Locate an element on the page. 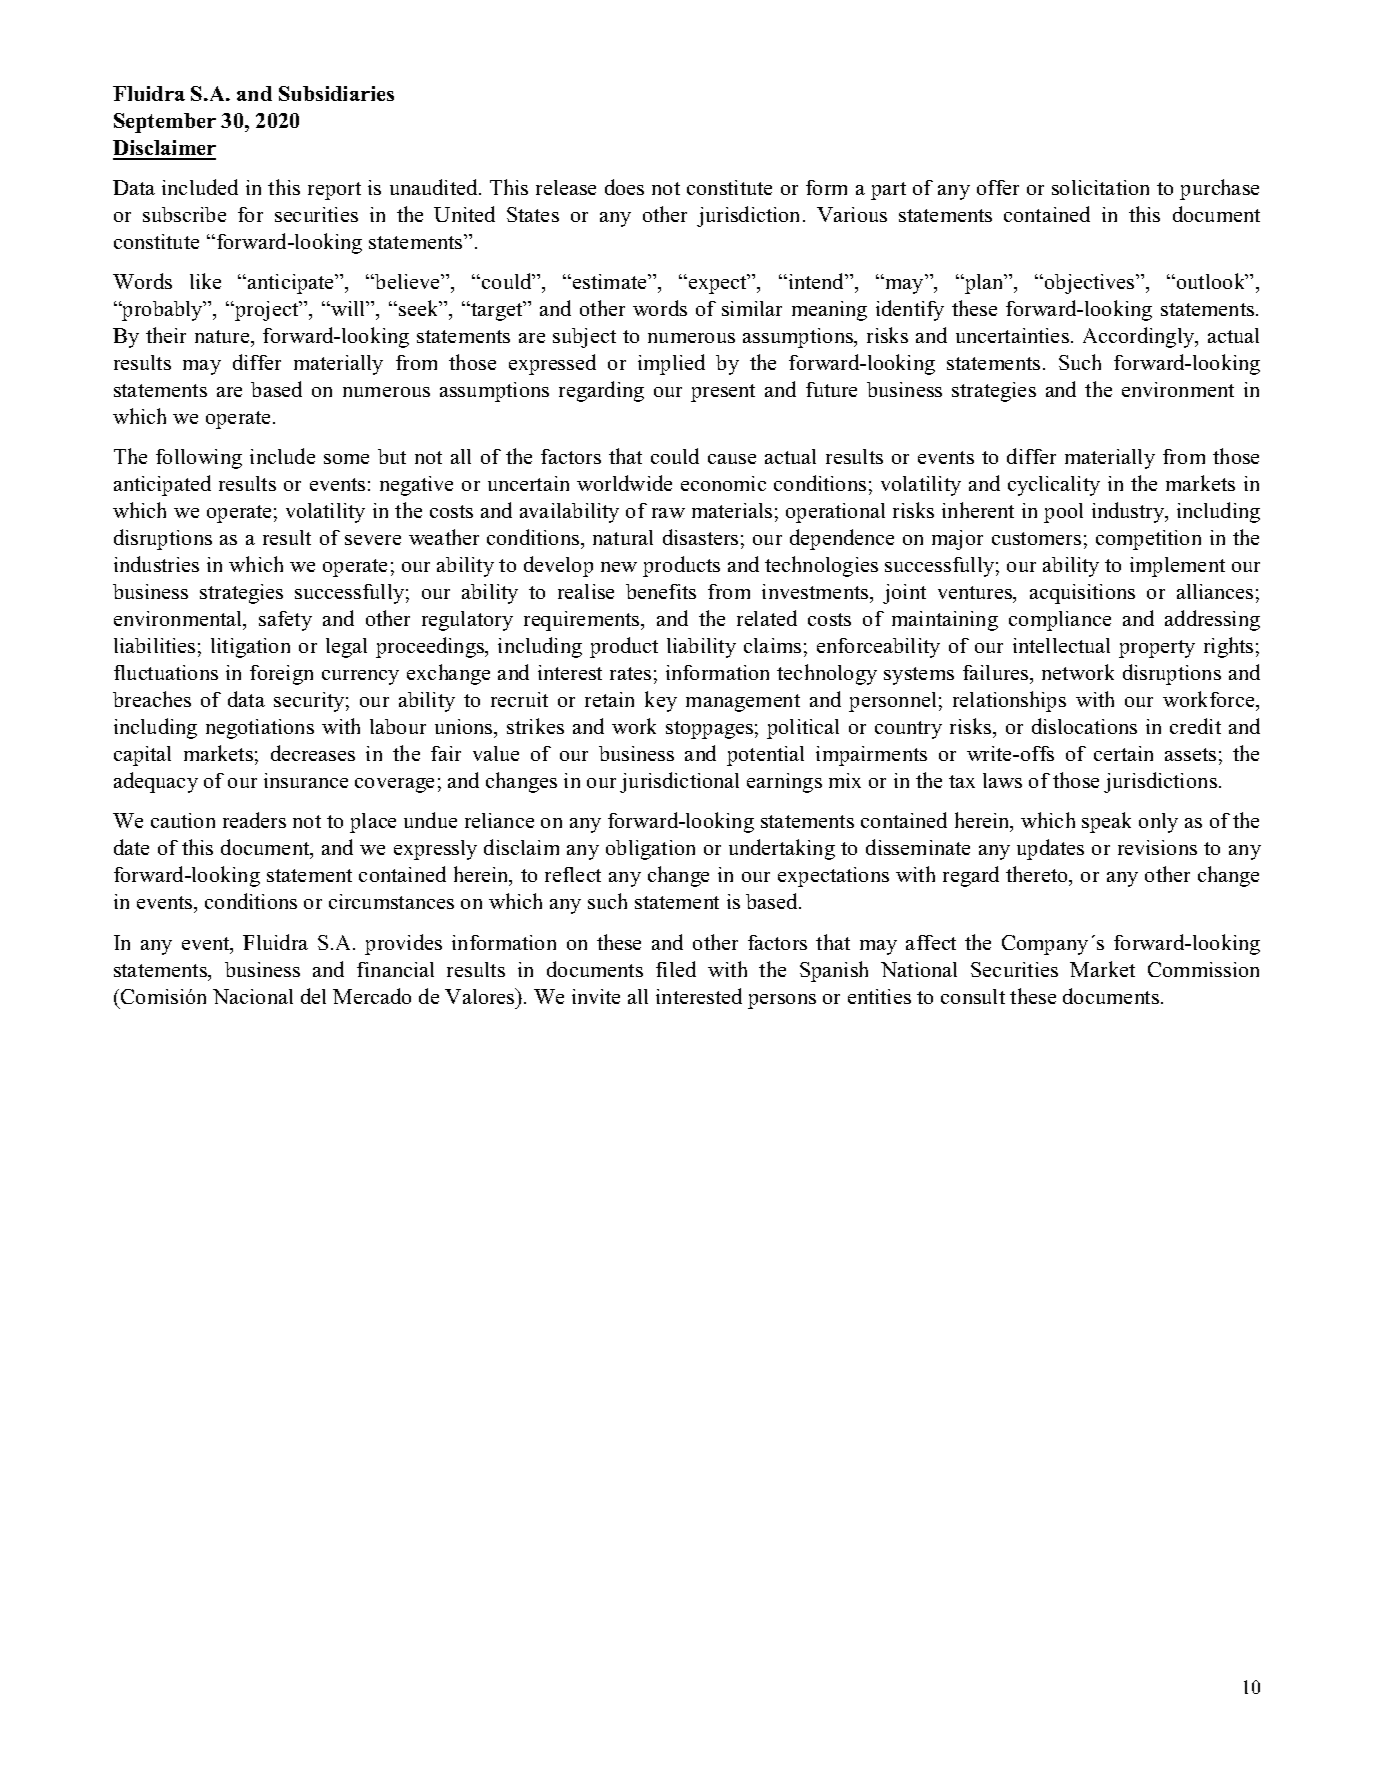 The width and height of the image is (1375, 1779). key is located at coordinates (661, 701).
